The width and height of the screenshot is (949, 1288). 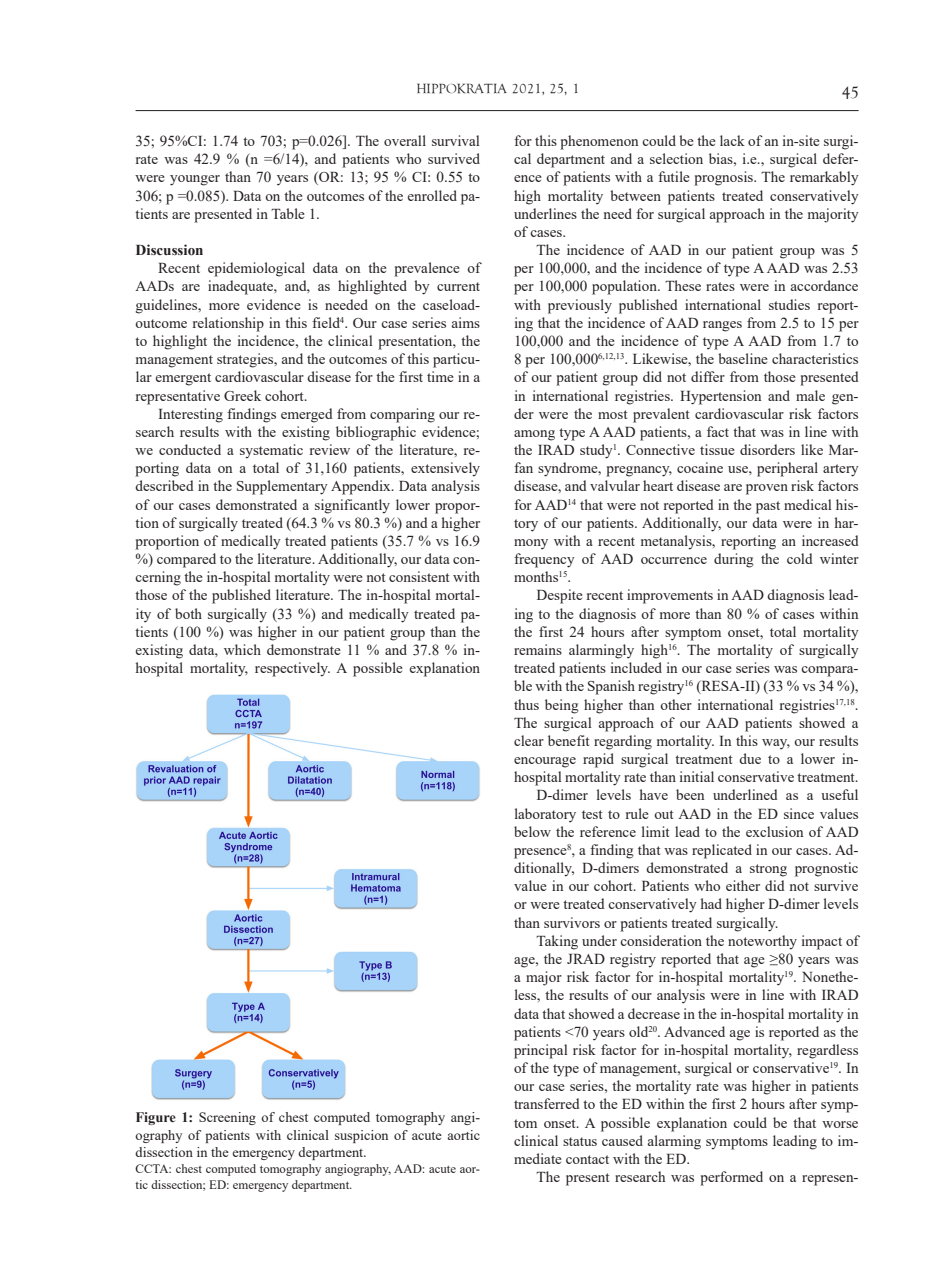 I want to click on which, so click(x=242, y=649).
